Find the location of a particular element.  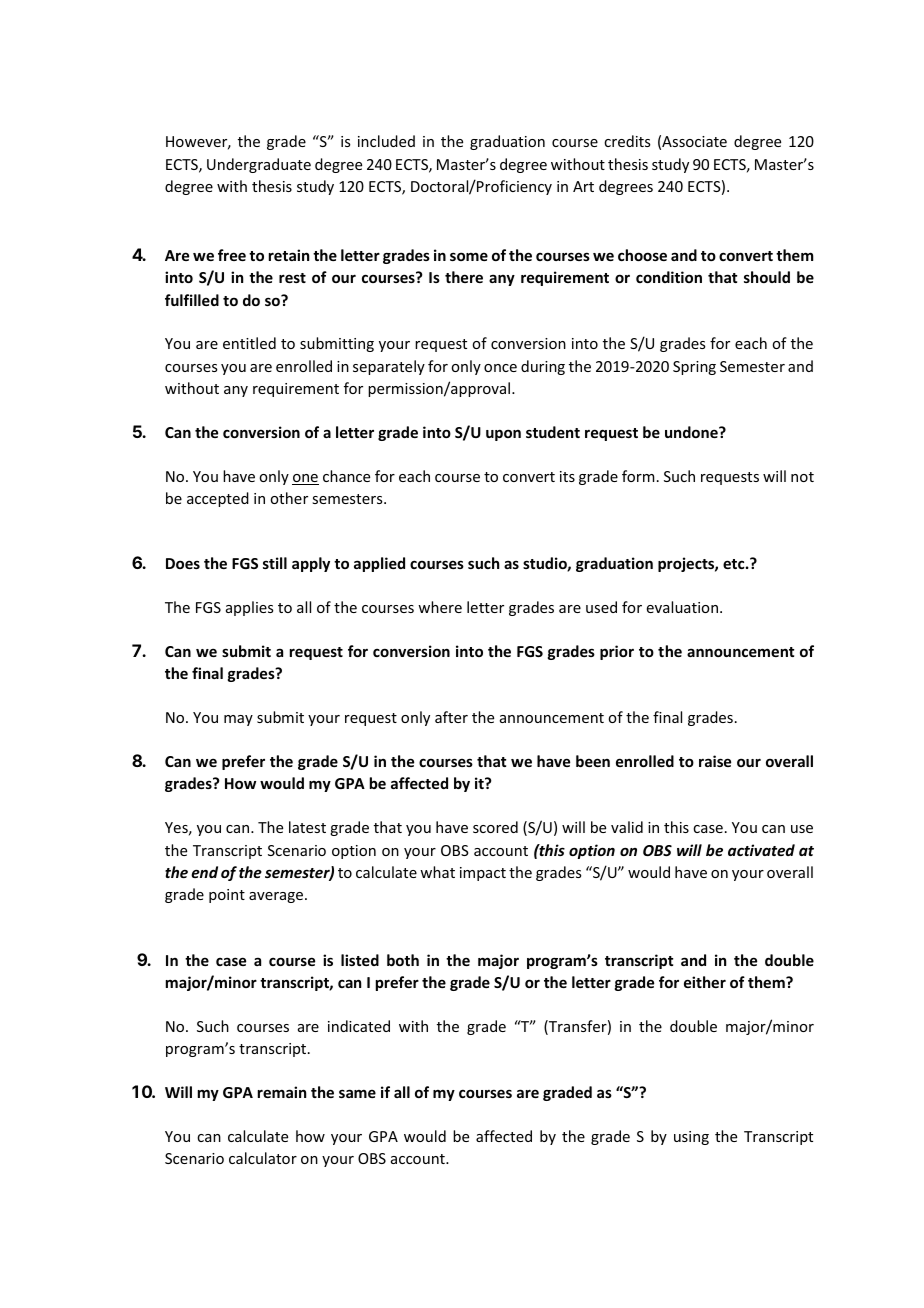

Undergraduate is located at coordinates (259, 165).
